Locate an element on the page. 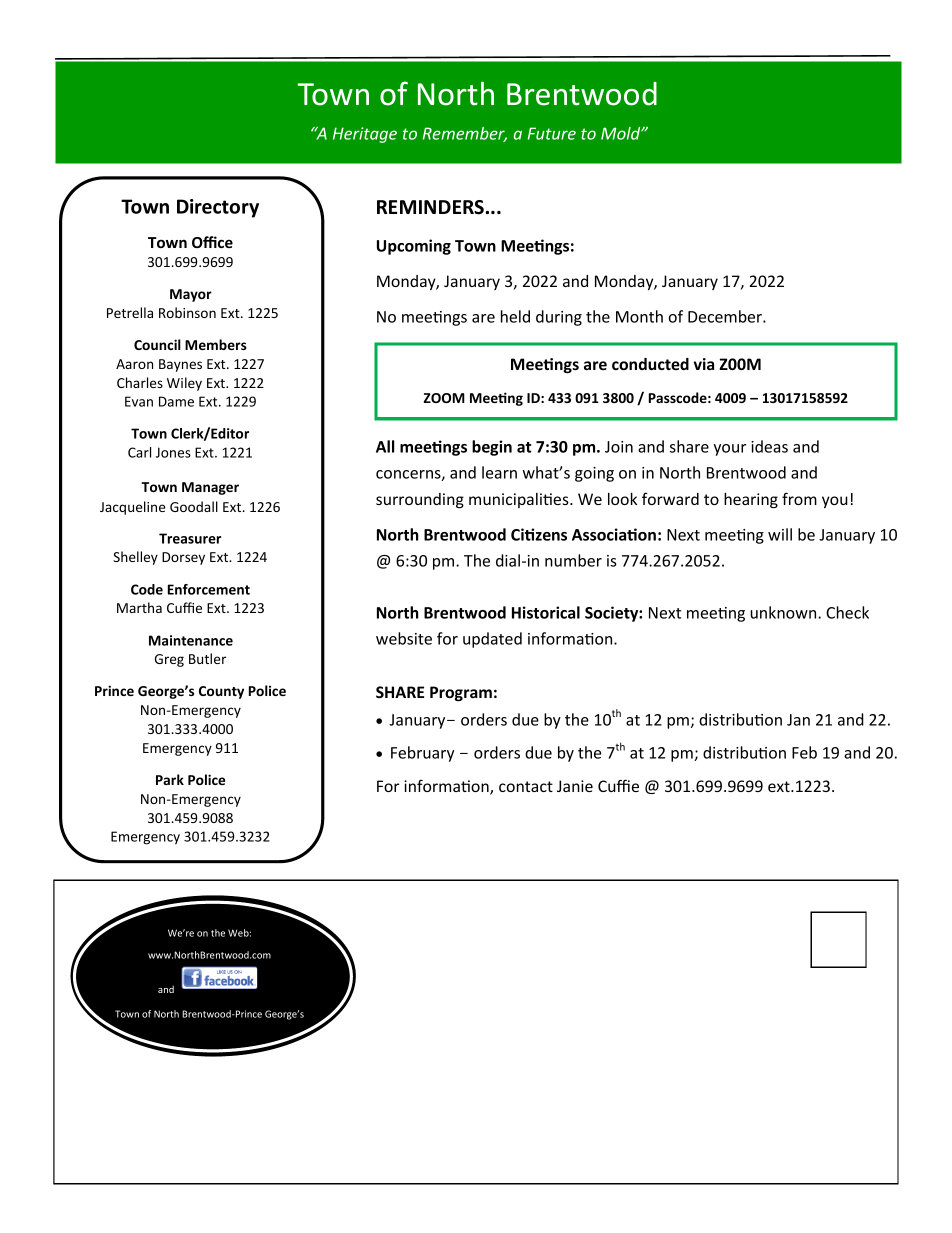 The image size is (952, 1233). contact is located at coordinates (526, 786).
